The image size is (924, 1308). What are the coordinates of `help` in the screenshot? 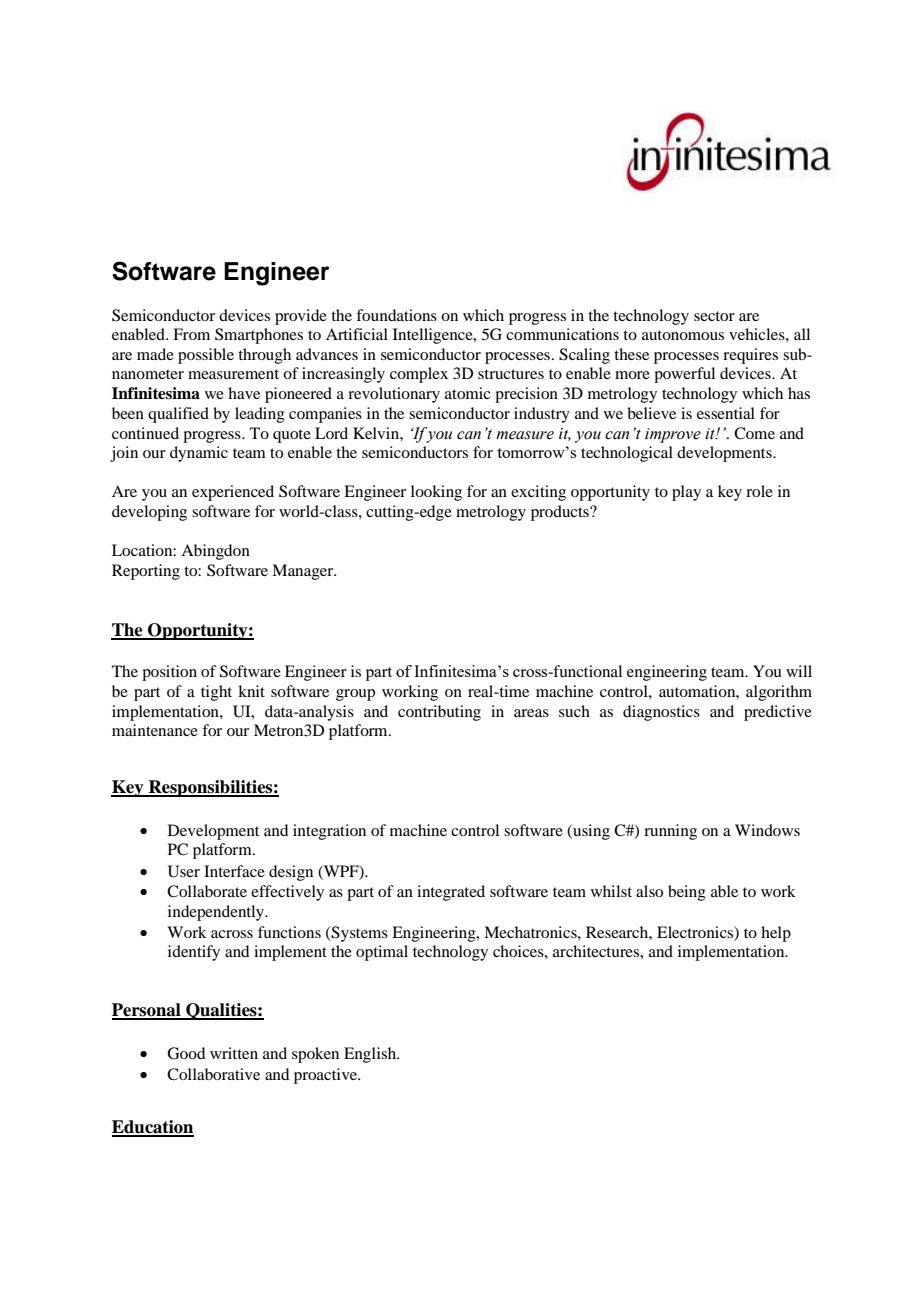 It's located at (776, 934).
